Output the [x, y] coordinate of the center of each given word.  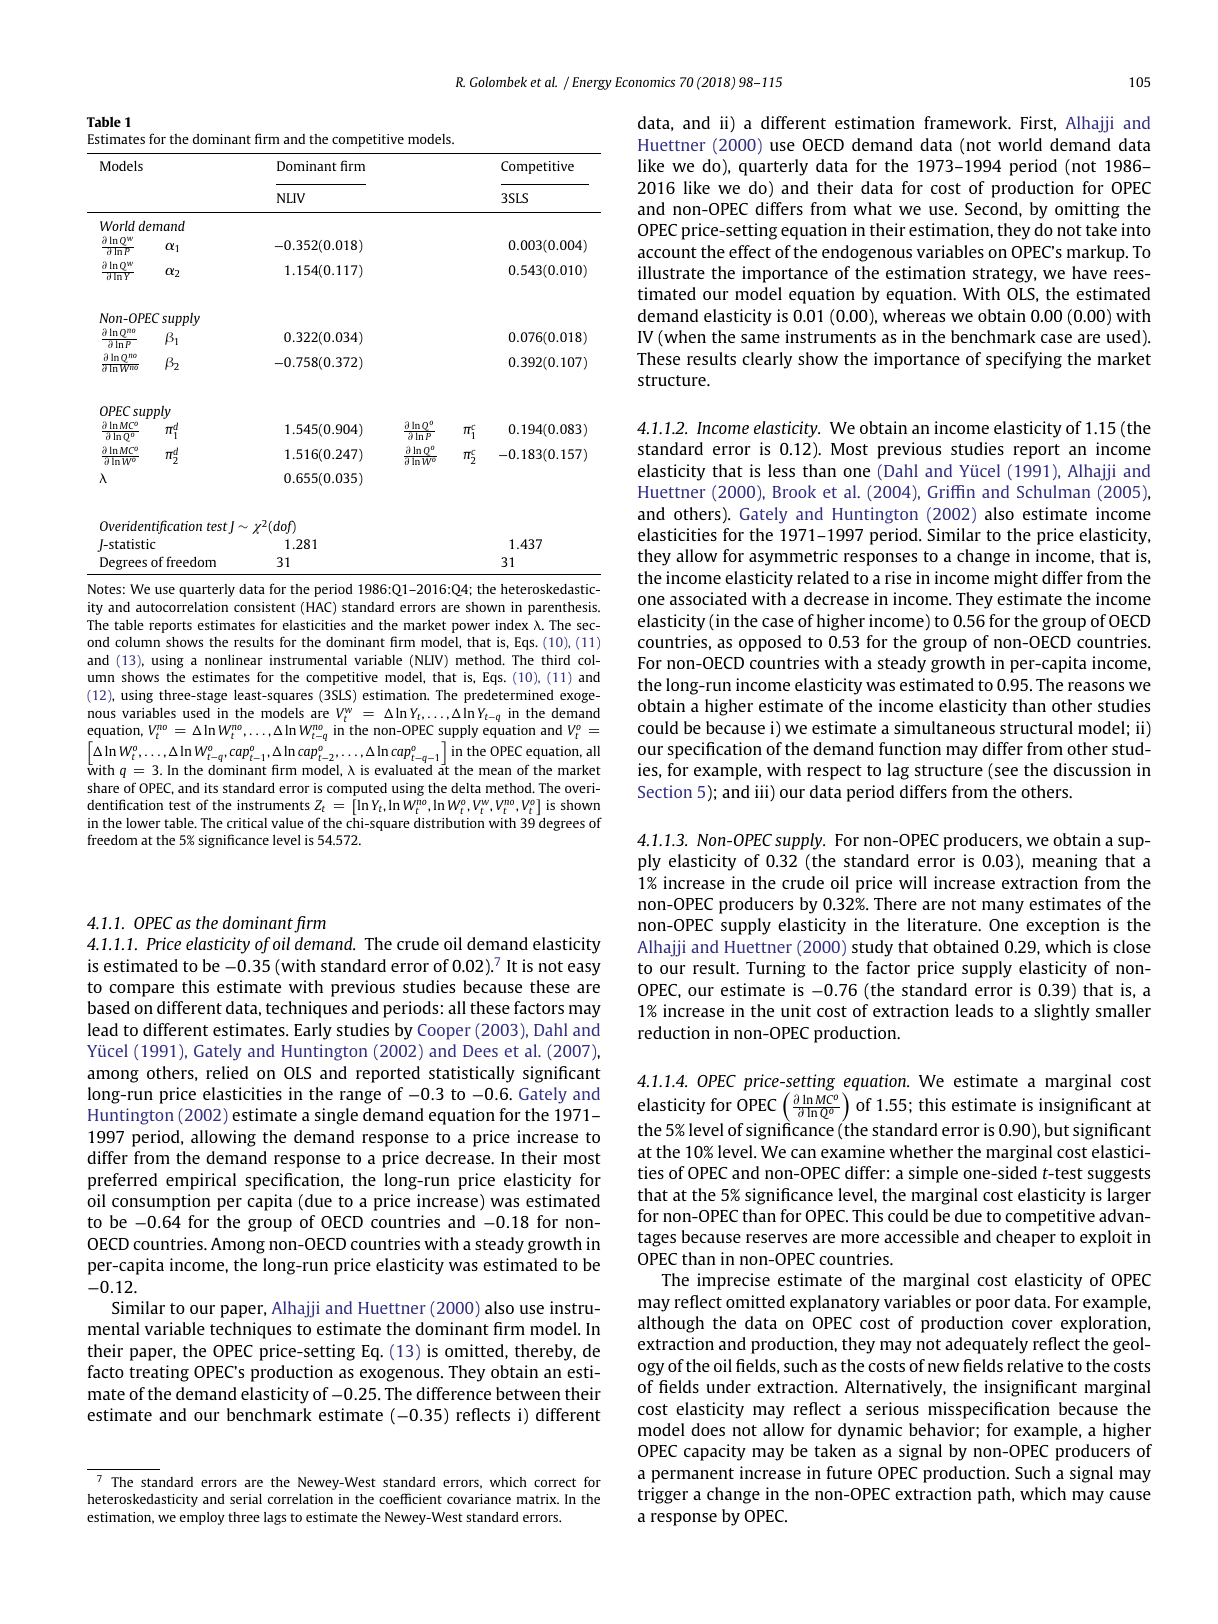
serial [246, 1499]
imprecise [733, 1281]
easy [584, 969]
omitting [1087, 210]
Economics [645, 82]
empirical [201, 1181]
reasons [1096, 686]
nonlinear [234, 660]
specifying [1024, 360]
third [555, 660]
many [1003, 907]
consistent [265, 607]
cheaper [1026, 1238]
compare [141, 990]
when [684, 338]
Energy [592, 83]
